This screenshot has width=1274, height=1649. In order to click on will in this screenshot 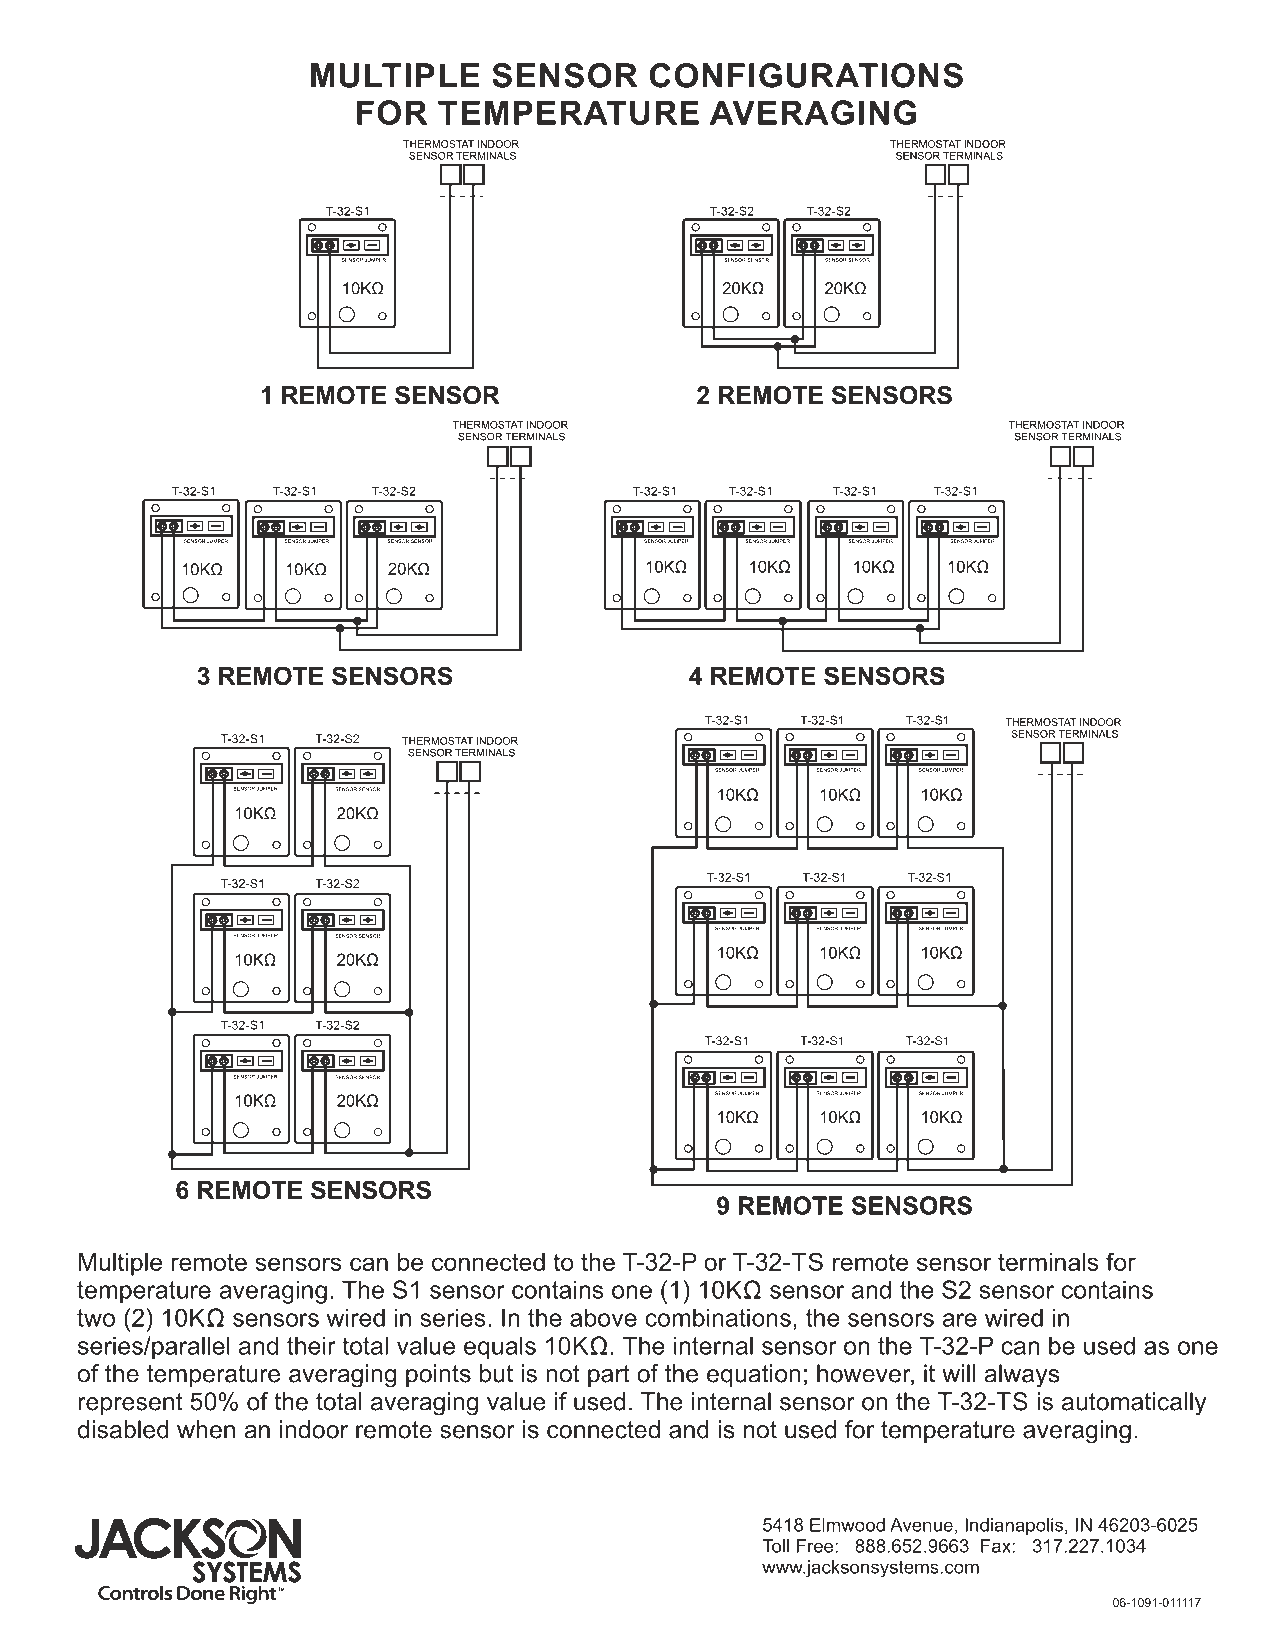, I will do `click(958, 1373)`.
